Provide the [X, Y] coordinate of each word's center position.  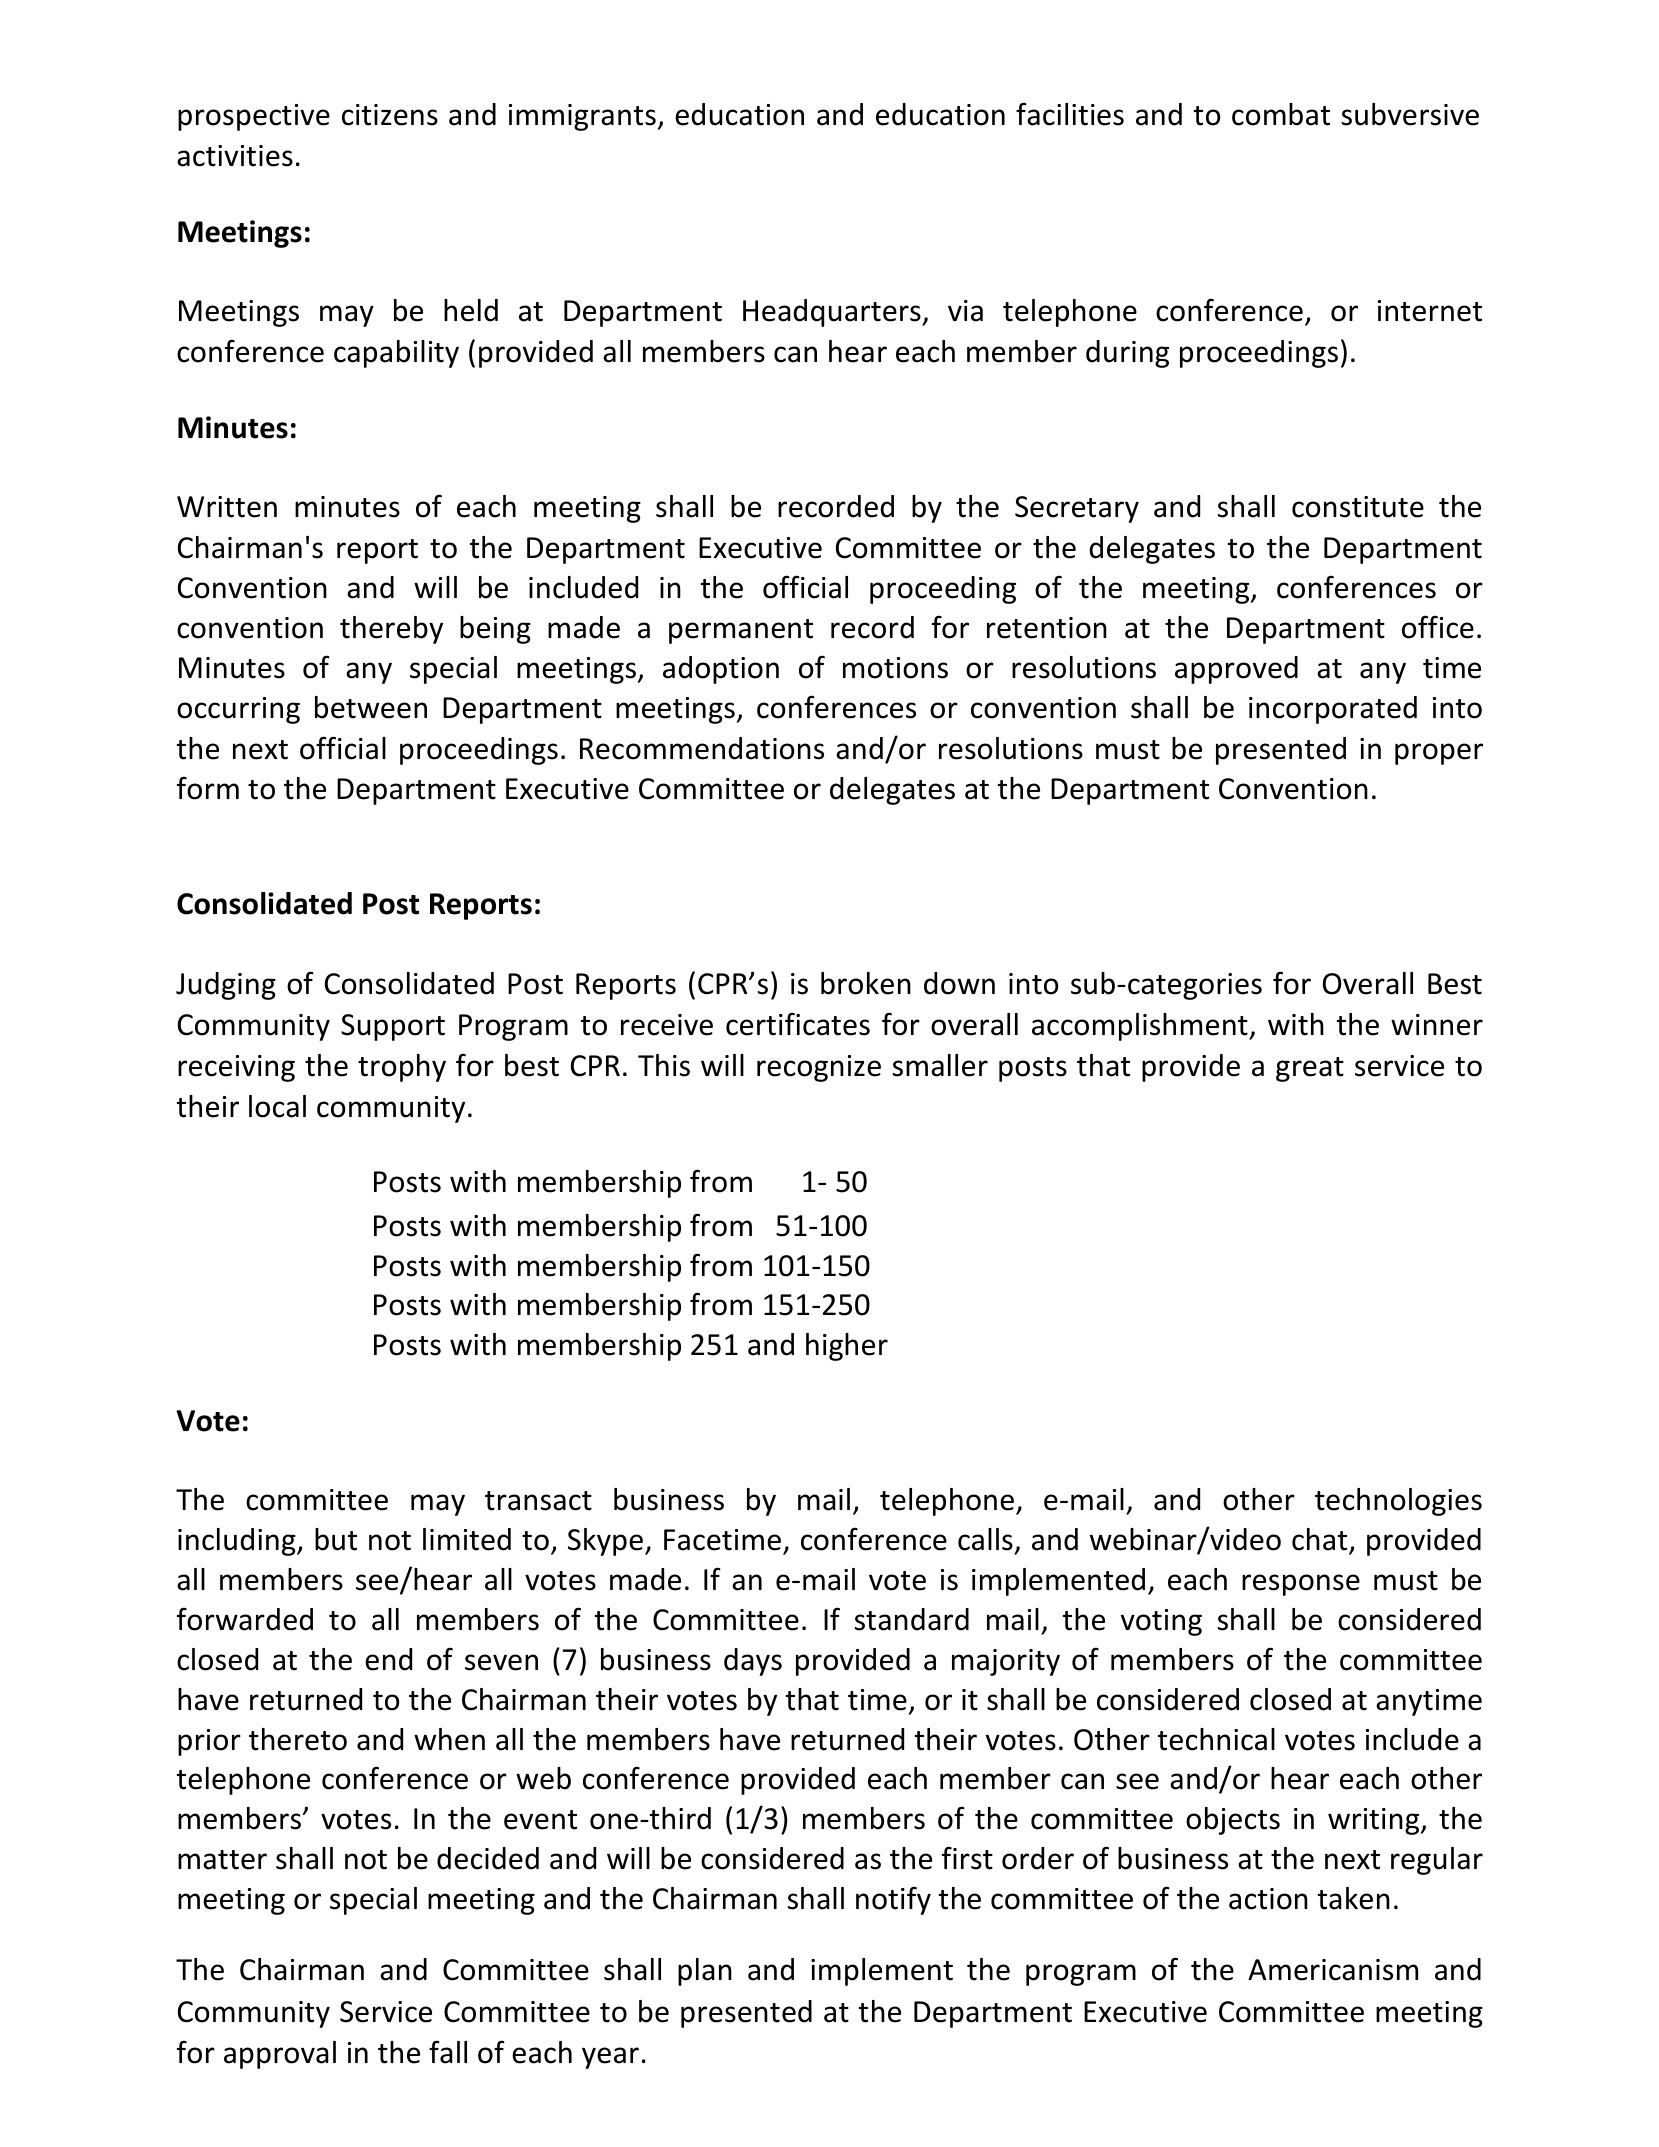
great [1310, 1069]
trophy [402, 1068]
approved [1236, 670]
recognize [819, 1068]
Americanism [1333, 1970]
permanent [741, 631]
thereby [391, 630]
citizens [390, 115]
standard [912, 1619]
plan [705, 1972]
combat [1281, 114]
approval [280, 2055]
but [336, 1539]
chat [1321, 1540]
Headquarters [833, 313]
